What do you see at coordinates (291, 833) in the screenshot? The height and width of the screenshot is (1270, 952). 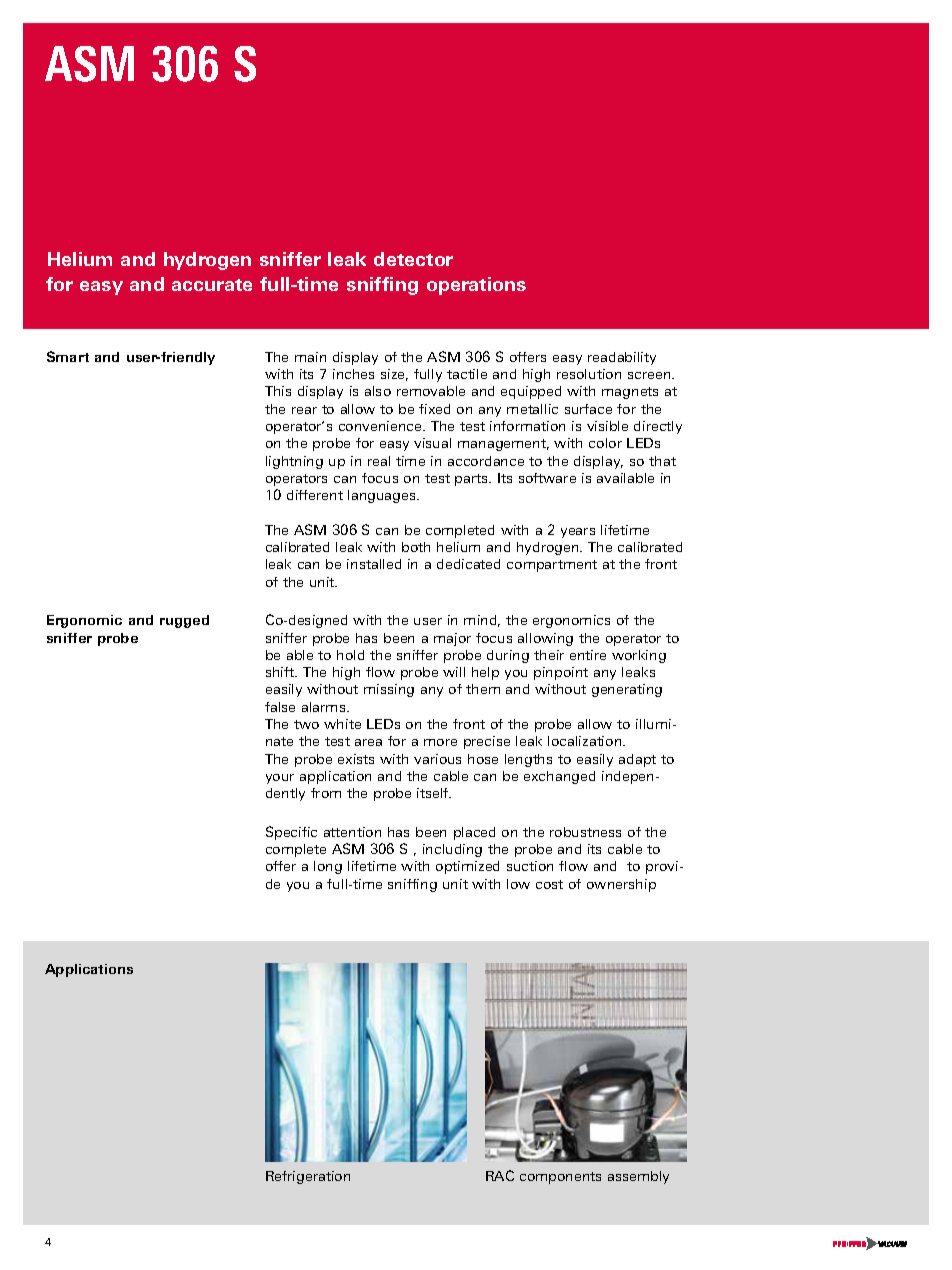 I see `Specific` at bounding box center [291, 833].
